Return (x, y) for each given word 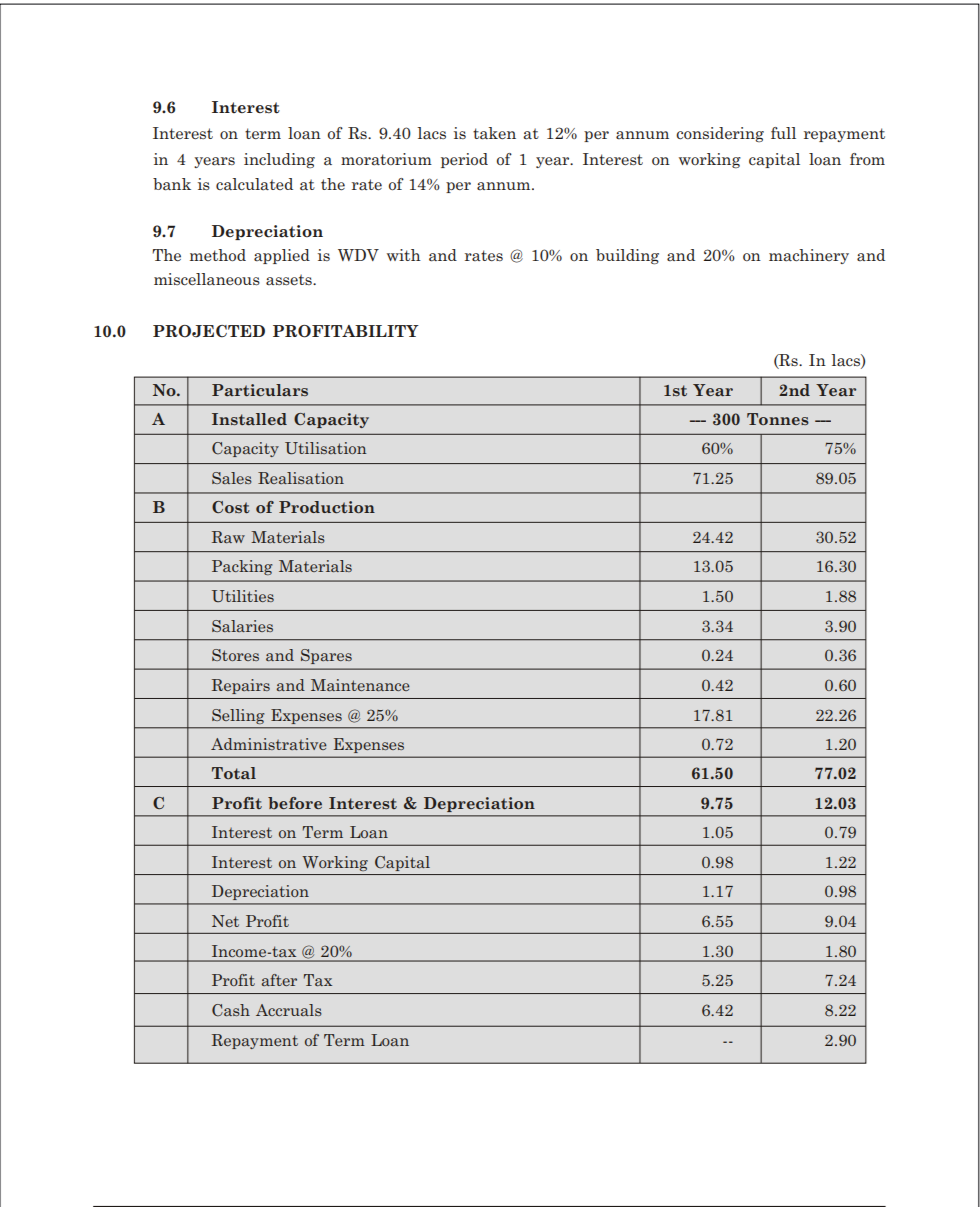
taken (494, 133)
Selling (238, 716)
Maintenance (360, 685)
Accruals (289, 1010)
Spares (326, 656)
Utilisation (326, 448)
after (279, 980)
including (279, 160)
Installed (249, 419)
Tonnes (778, 419)
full (783, 133)
